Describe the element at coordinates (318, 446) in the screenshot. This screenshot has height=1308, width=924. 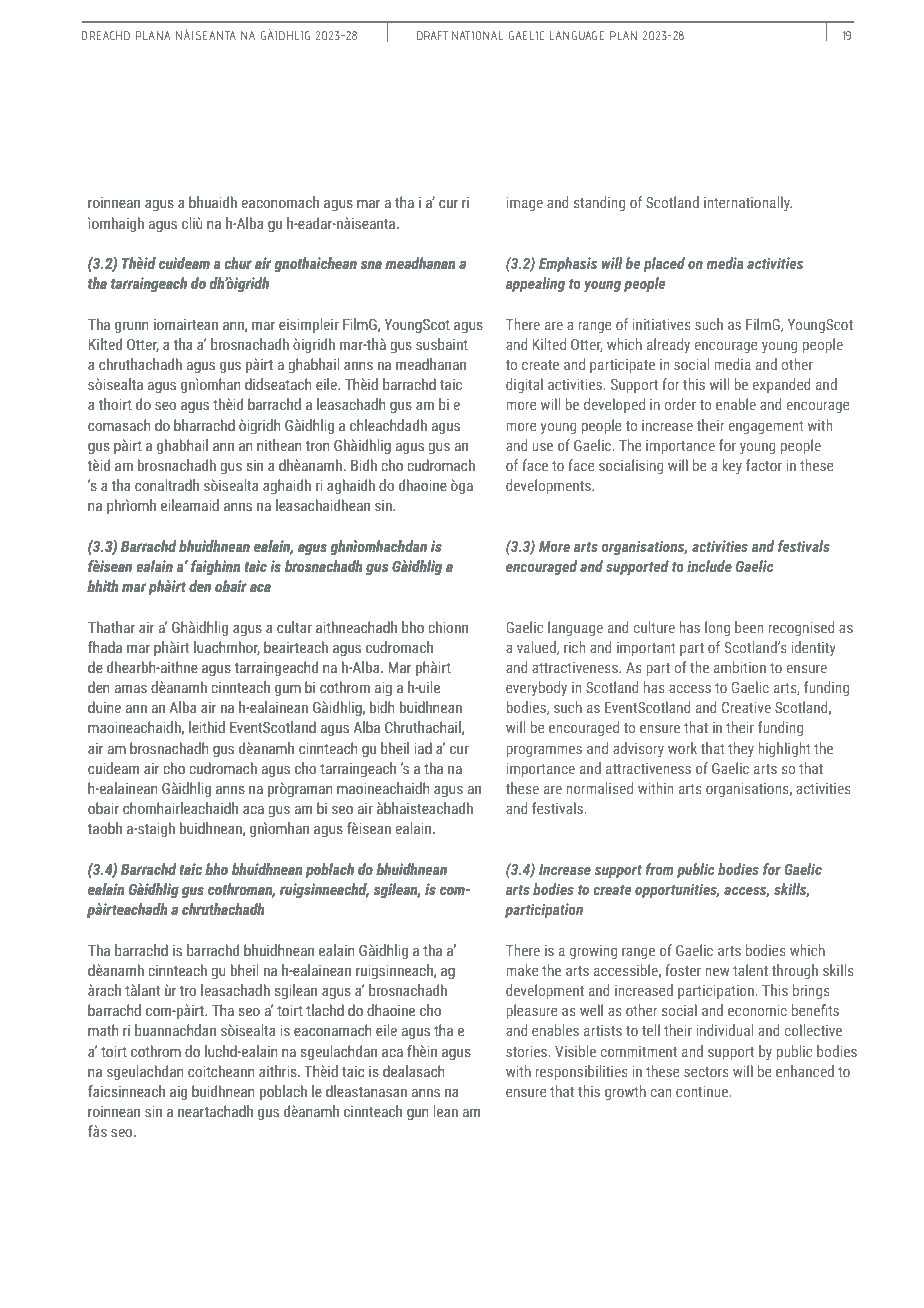
I see `tron` at that location.
